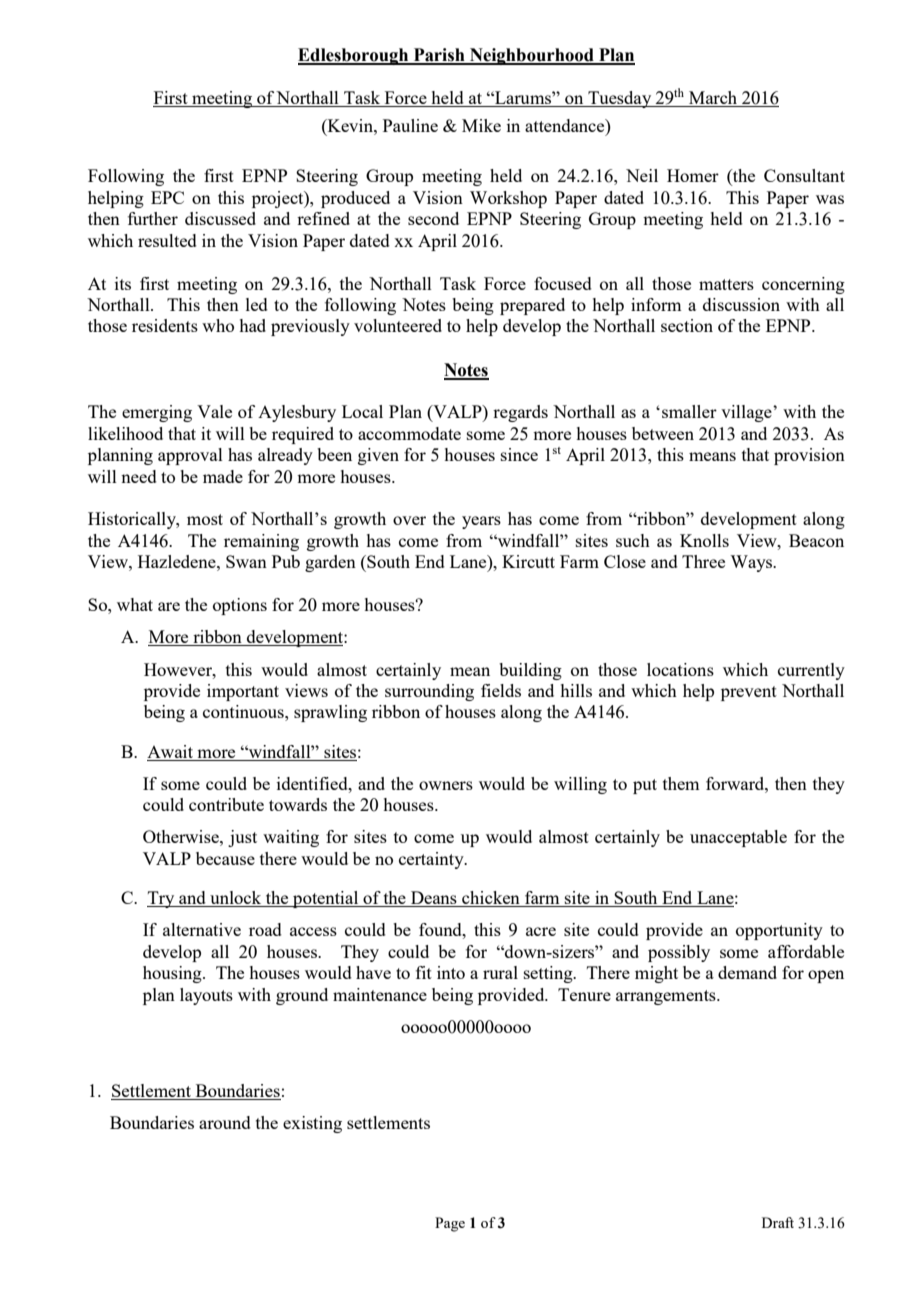 The width and height of the image is (924, 1308). What do you see at coordinates (190, 456) in the image?
I see `approval` at bounding box center [190, 456].
